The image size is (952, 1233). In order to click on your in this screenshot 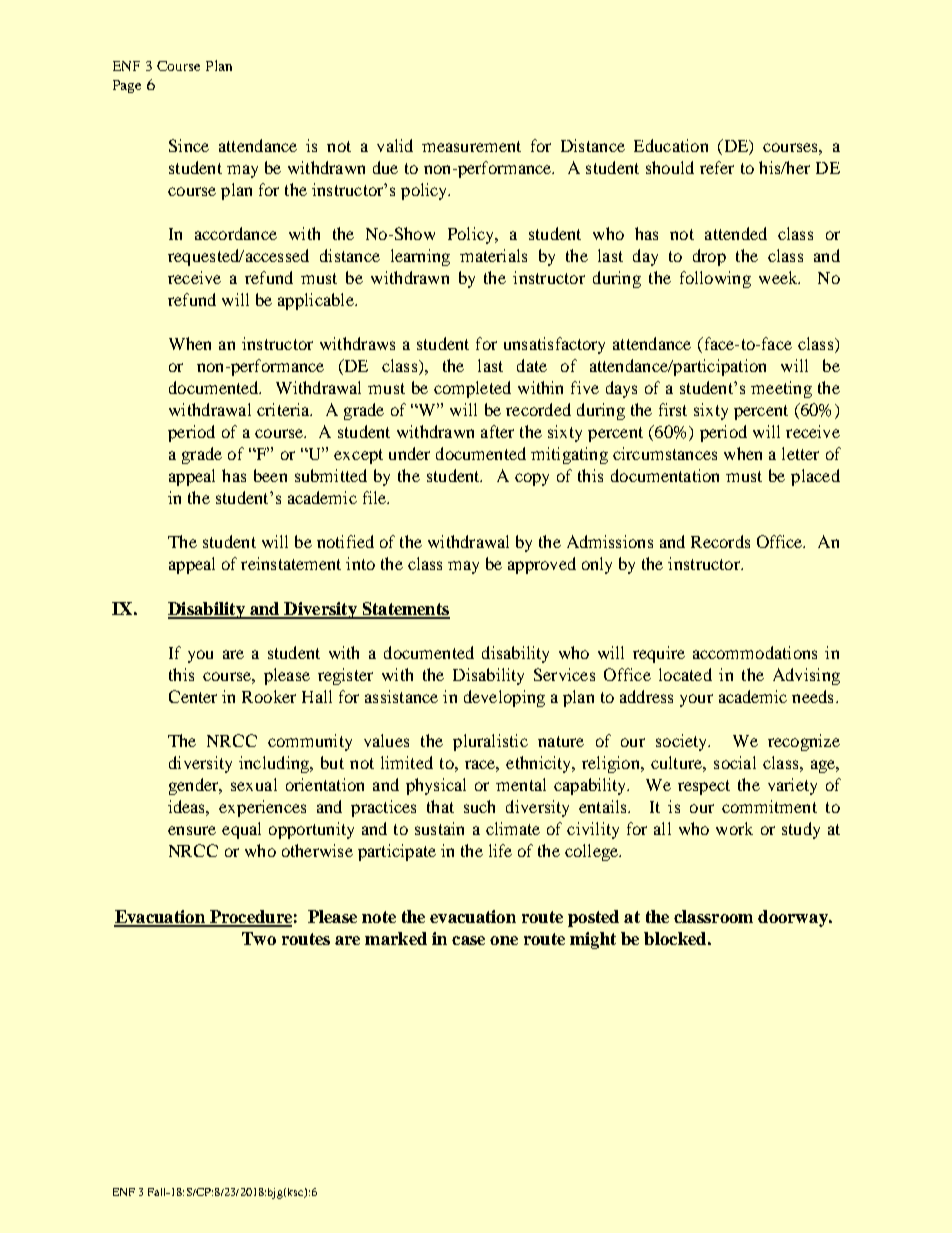, I will do `click(696, 700)`.
